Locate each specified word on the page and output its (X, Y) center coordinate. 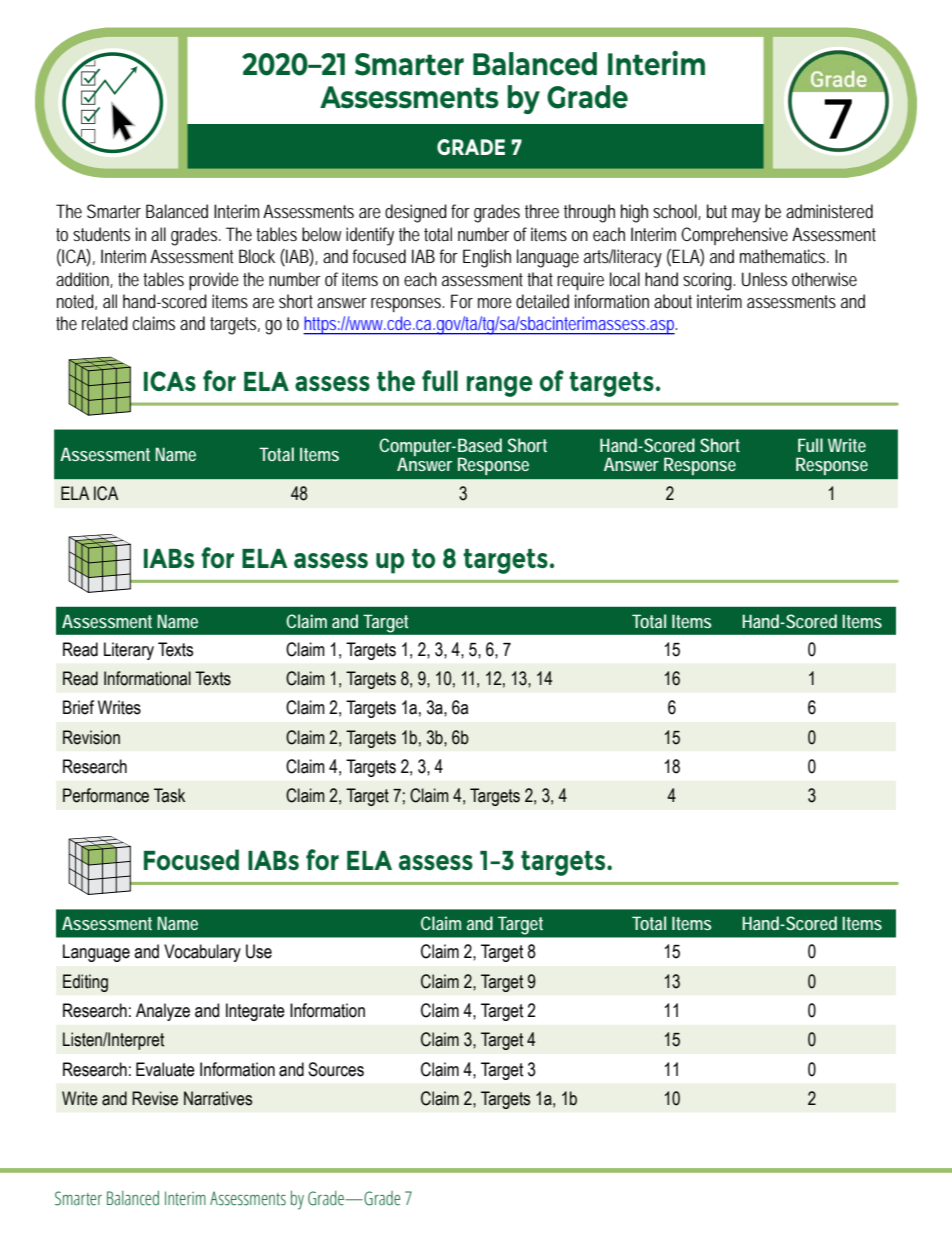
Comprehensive (737, 236)
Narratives (218, 1098)
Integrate (255, 1012)
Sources (336, 1069)
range (499, 386)
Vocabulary (202, 953)
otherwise (824, 279)
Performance (106, 795)
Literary (129, 651)
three (545, 211)
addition (84, 280)
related (105, 323)
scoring (709, 281)
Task (169, 795)
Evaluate (165, 1069)
